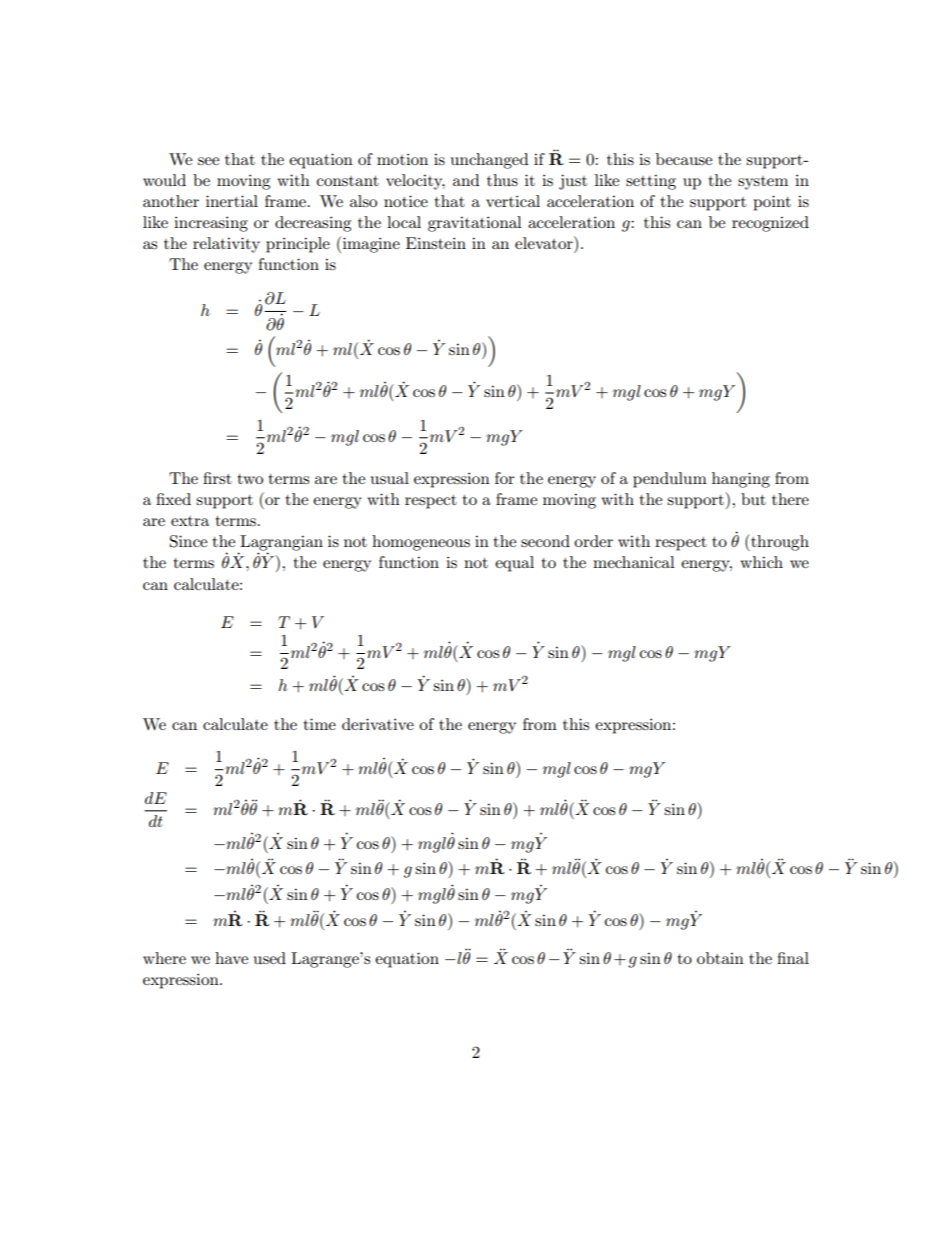  Describe the element at coordinates (466, 180) in the screenshot. I see `and` at that location.
